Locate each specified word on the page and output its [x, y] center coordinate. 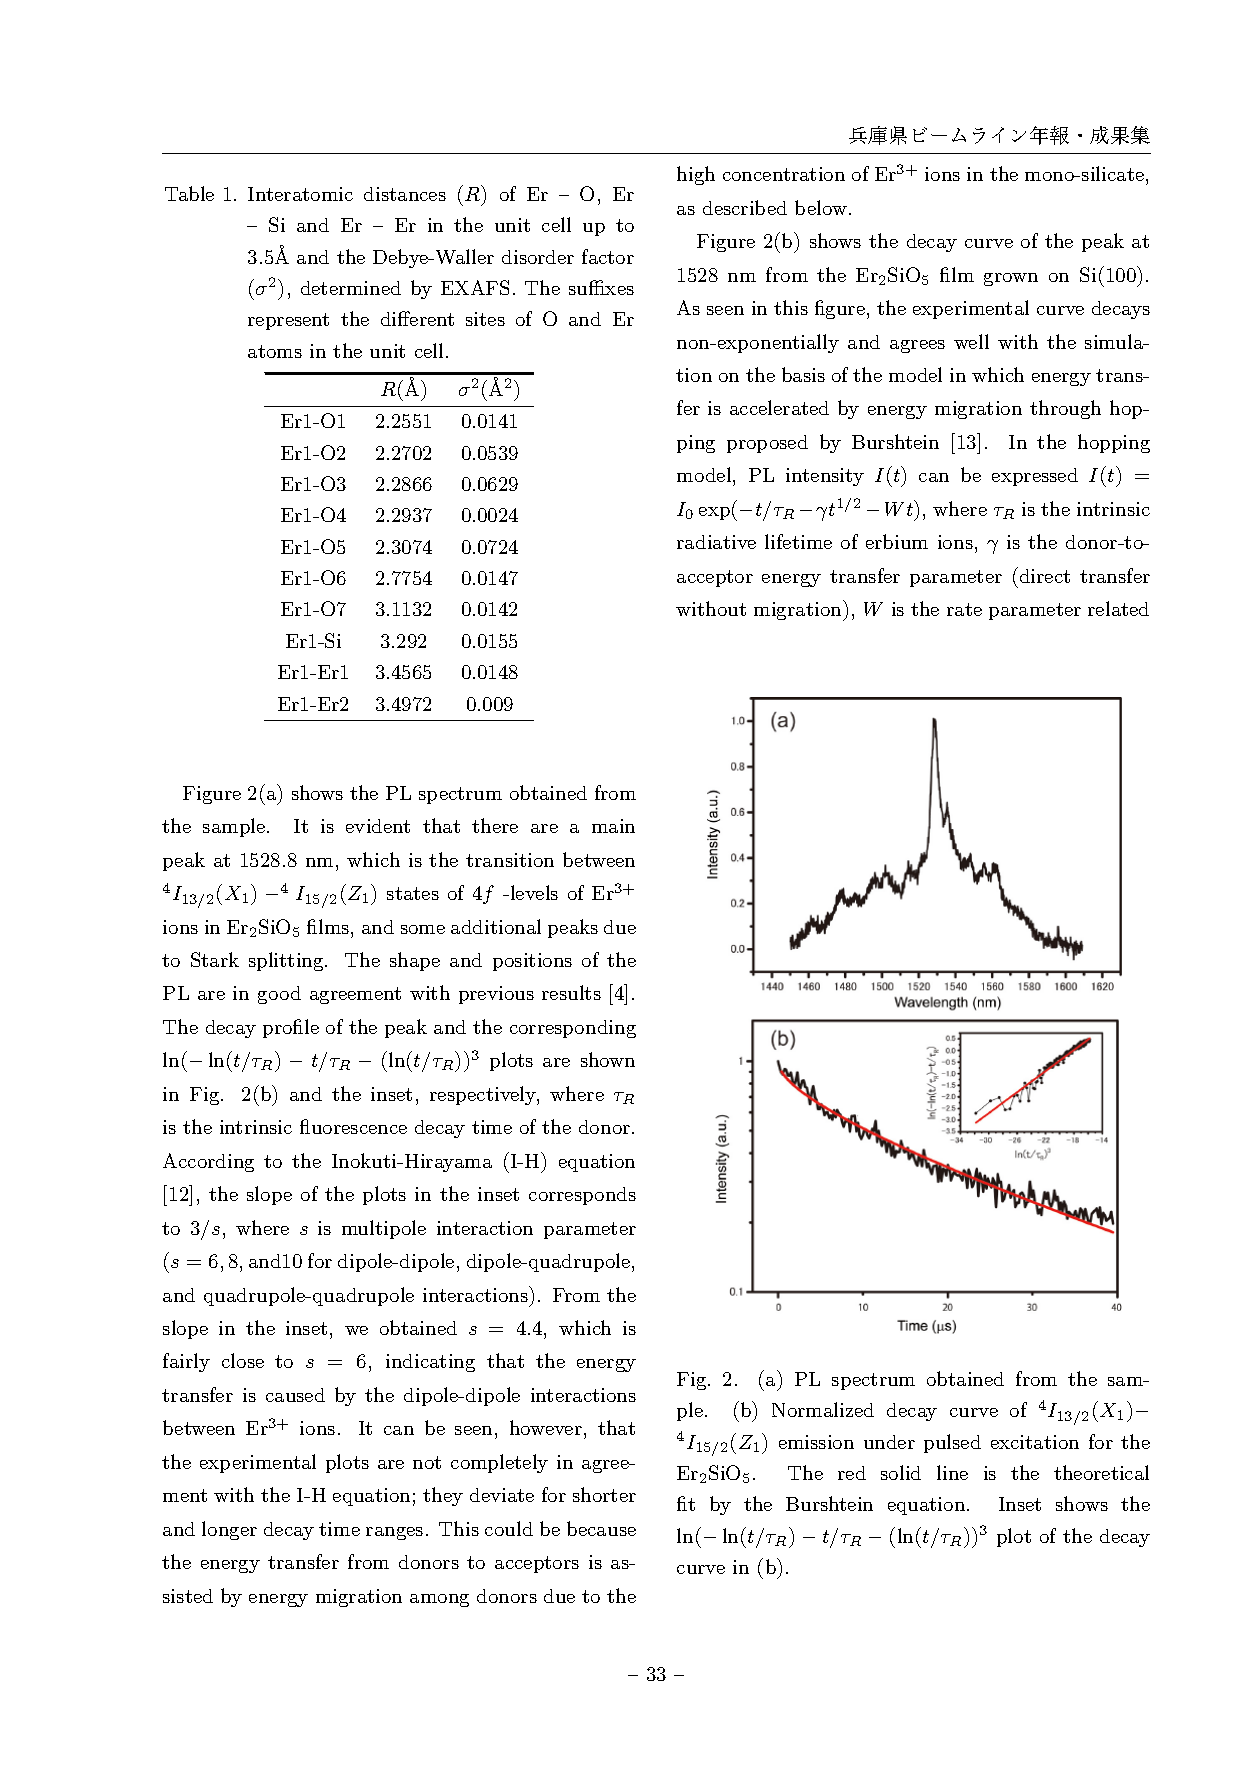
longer [229, 1530]
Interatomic [300, 194]
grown [1011, 279]
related [1118, 608]
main [613, 826]
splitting [287, 961]
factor [608, 256]
